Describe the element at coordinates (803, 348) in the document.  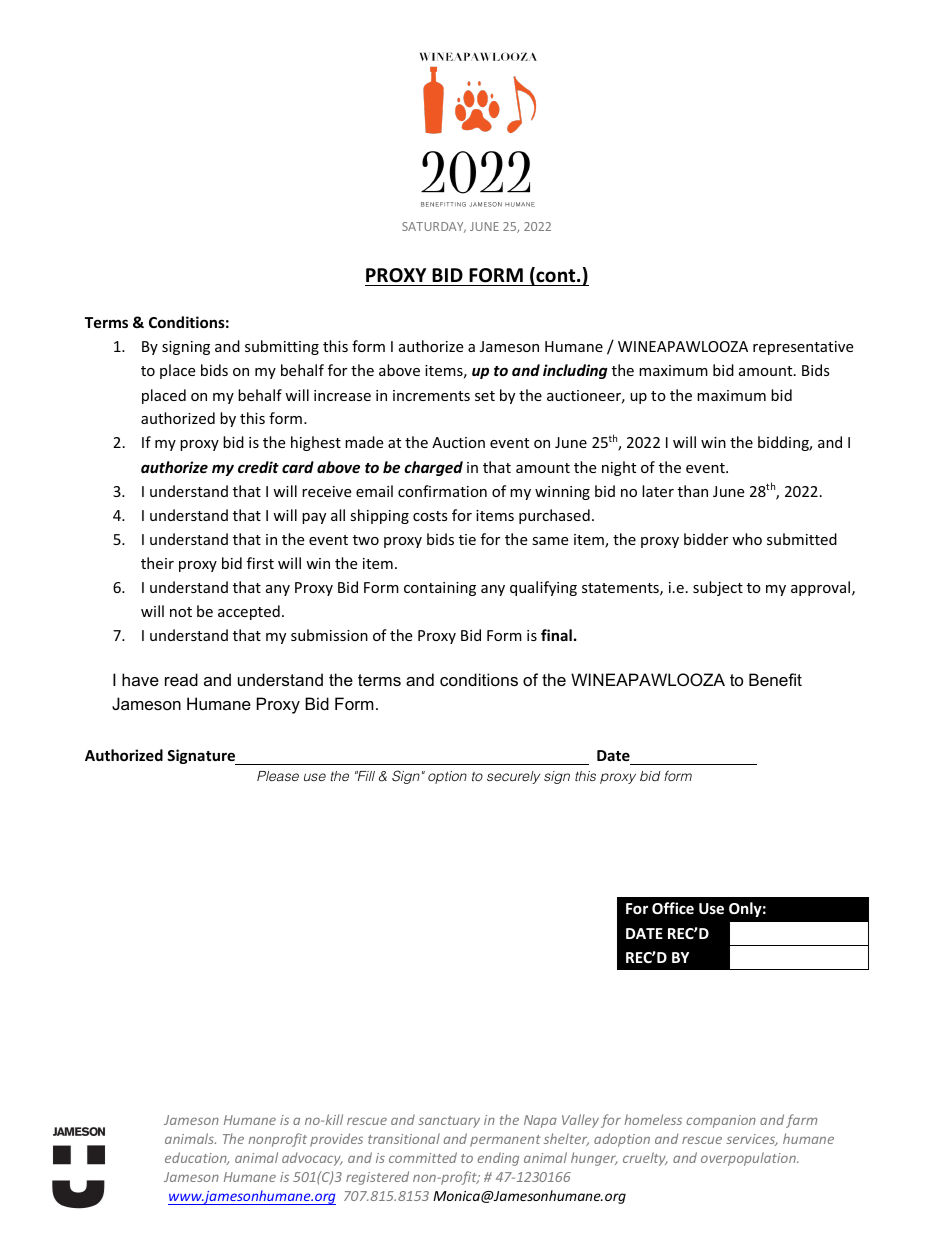
I see `representative` at that location.
